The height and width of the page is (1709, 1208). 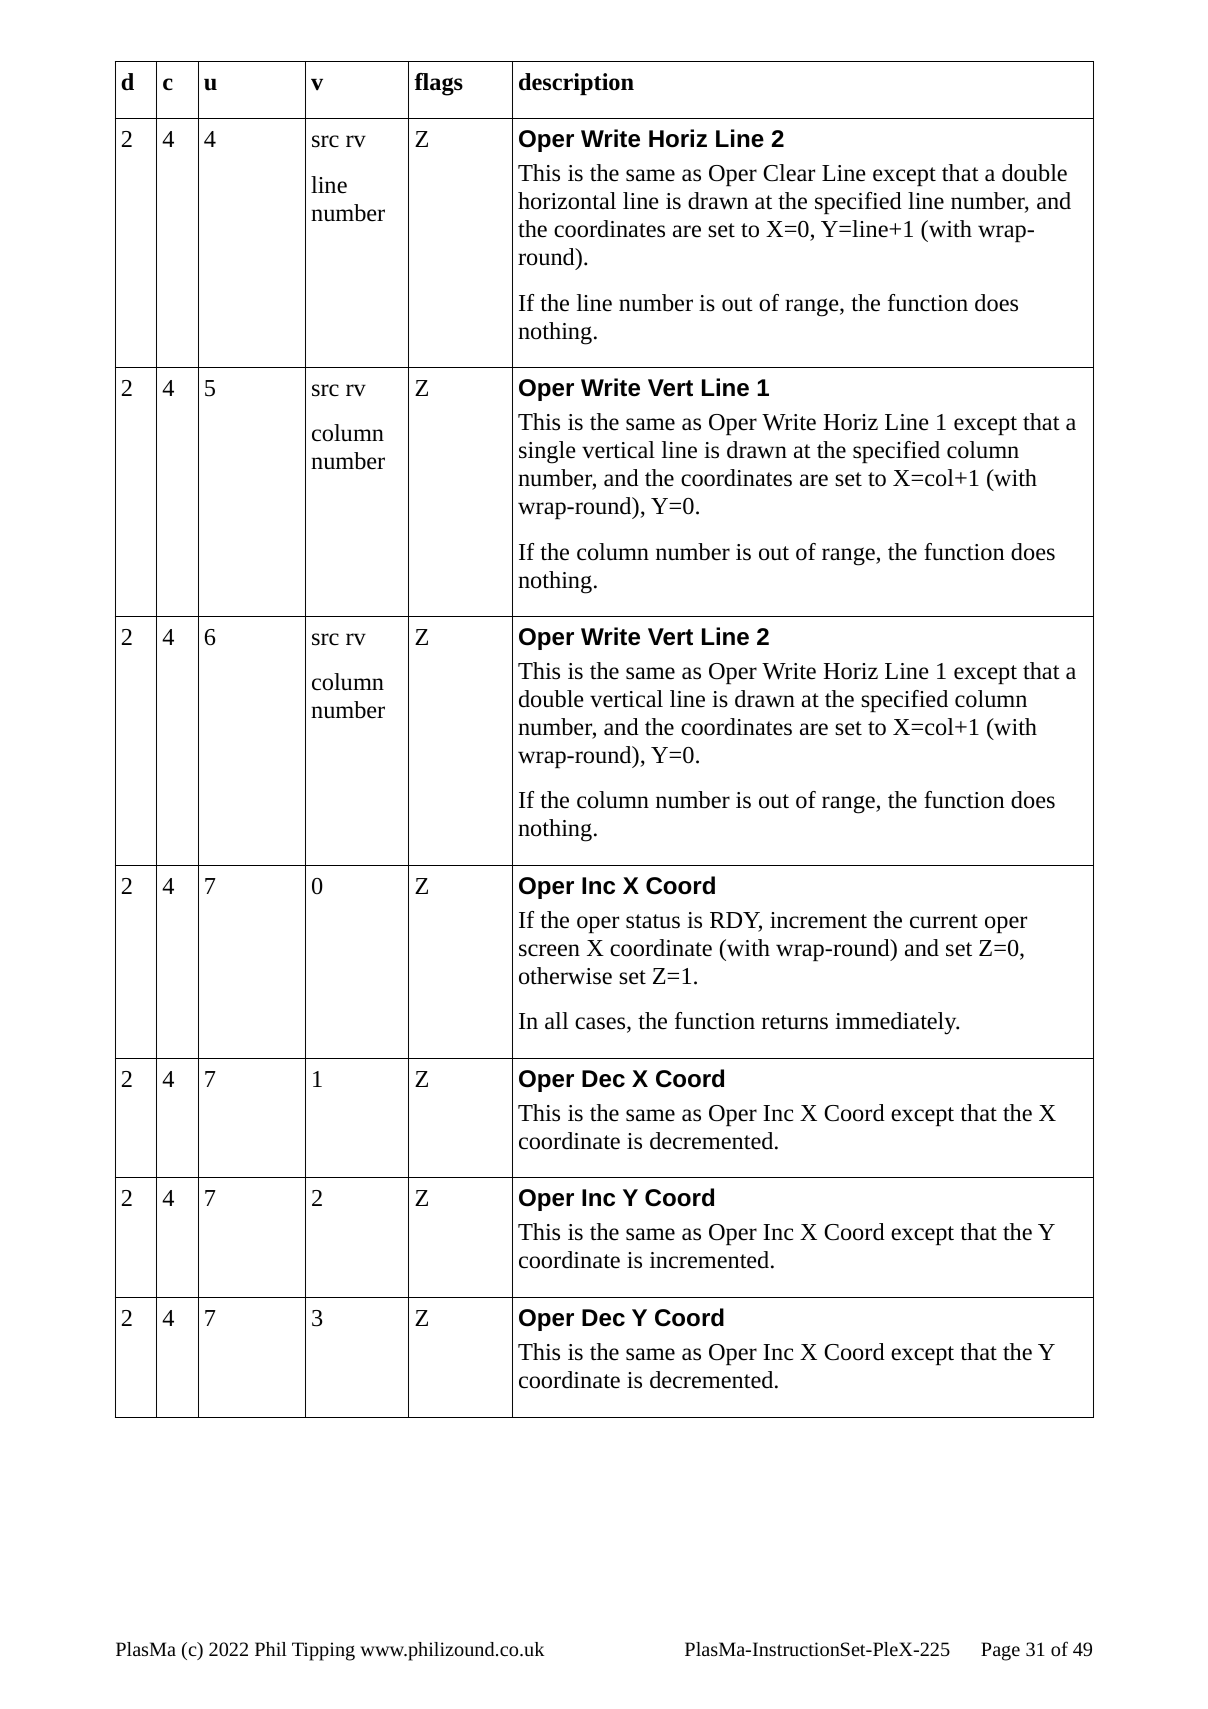 What do you see at coordinates (1000, 1651) in the page?
I see `Page` at bounding box center [1000, 1651].
